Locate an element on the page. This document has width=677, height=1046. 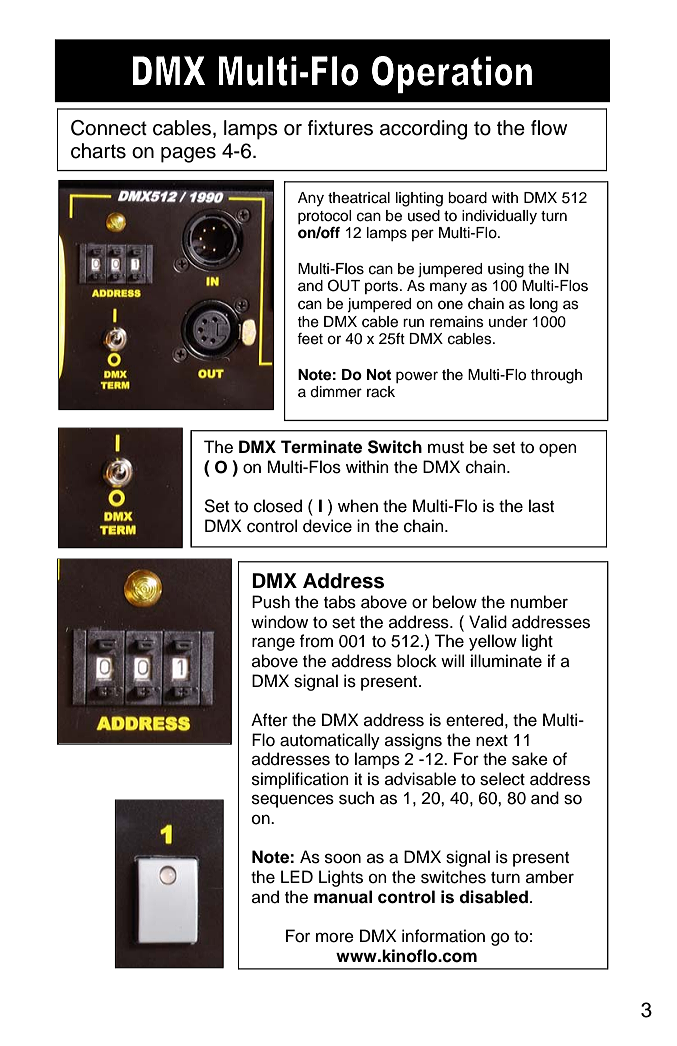
dimmer is located at coordinates (336, 392).
